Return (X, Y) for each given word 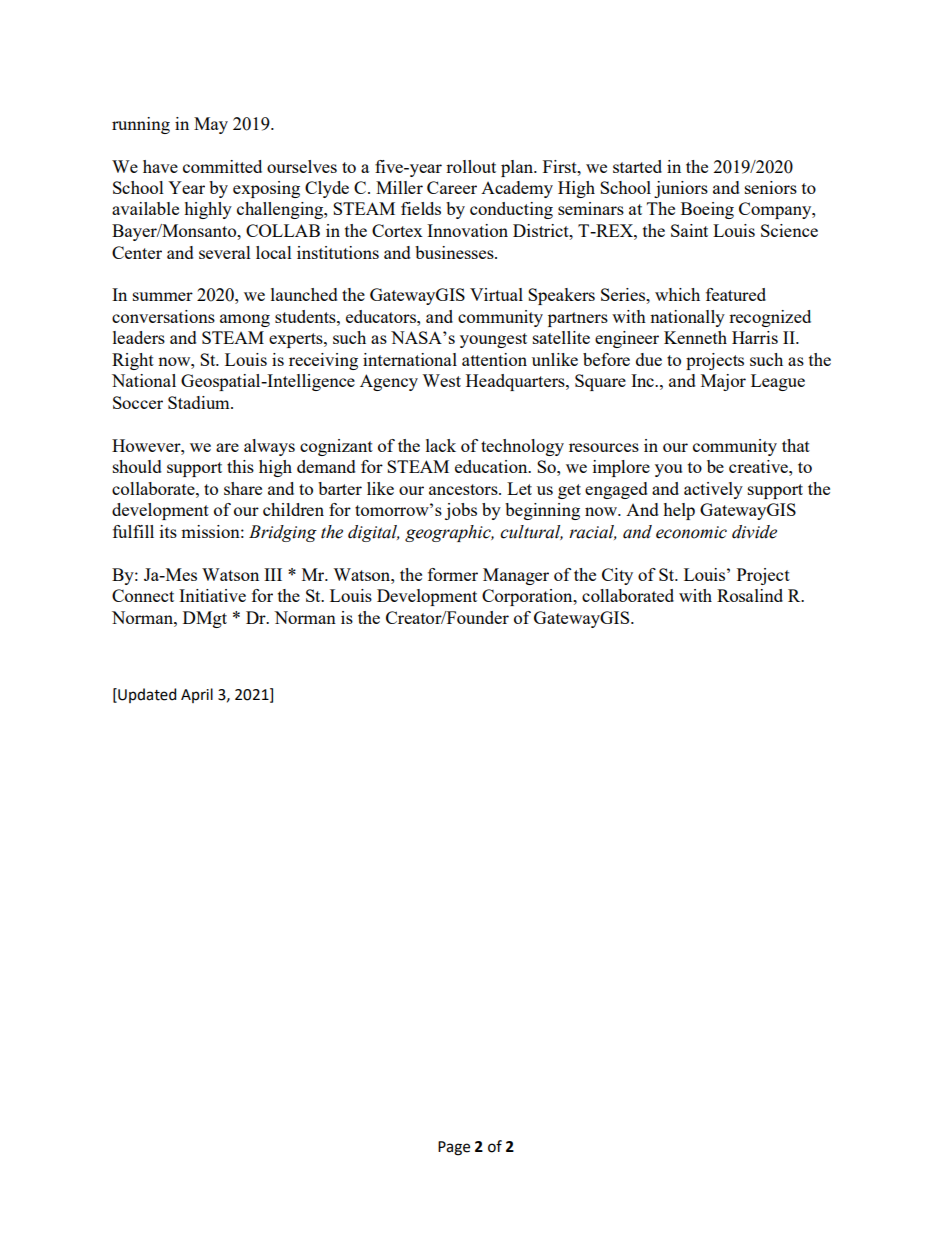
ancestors (464, 489)
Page (454, 1148)
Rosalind (750, 595)
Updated (146, 695)
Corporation (528, 597)
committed (222, 166)
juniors (681, 189)
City (617, 576)
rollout (471, 166)
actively (713, 490)
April (197, 695)
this (240, 466)
